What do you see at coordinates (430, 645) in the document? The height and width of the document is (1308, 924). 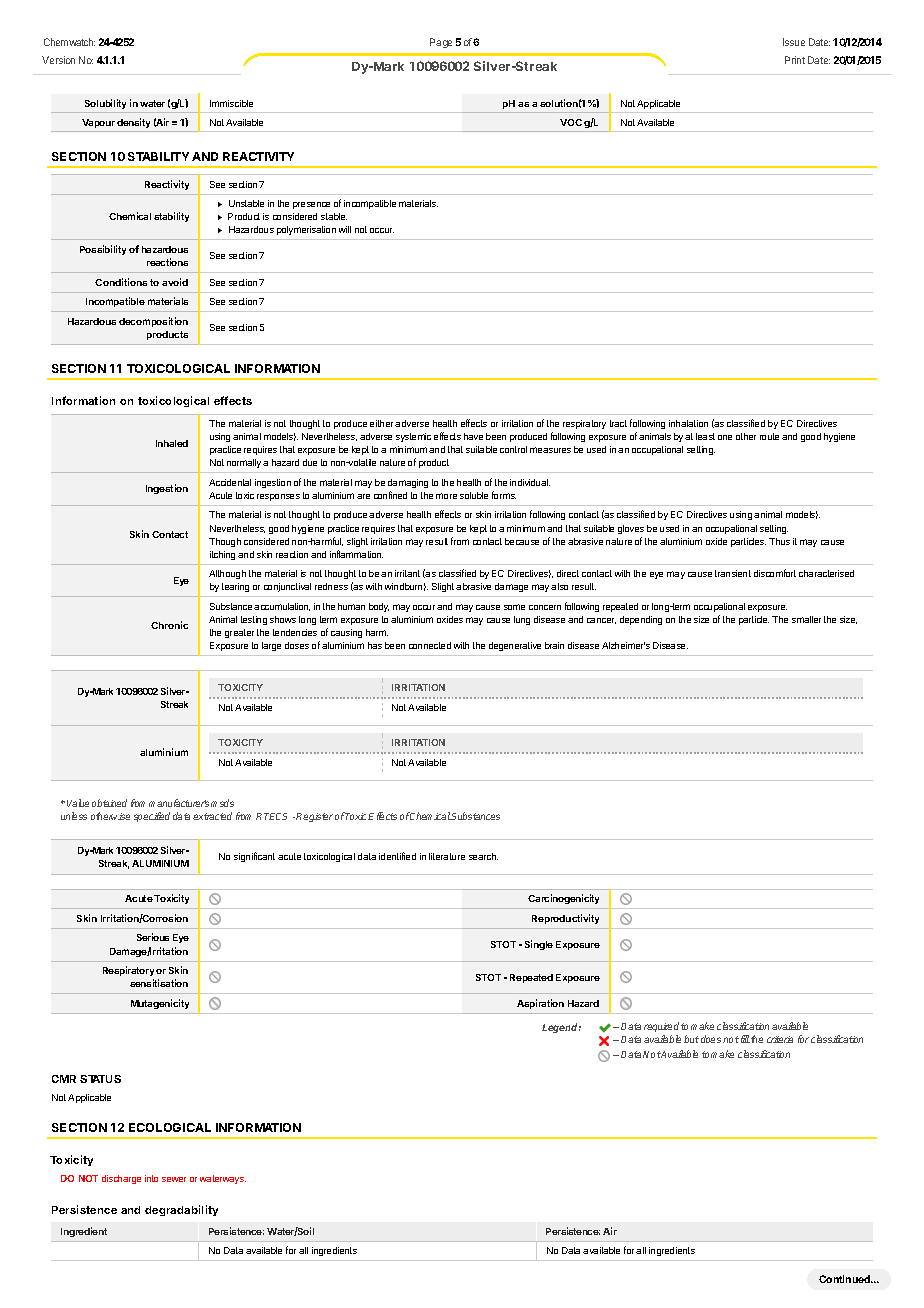 I see `connected` at bounding box center [430, 645].
